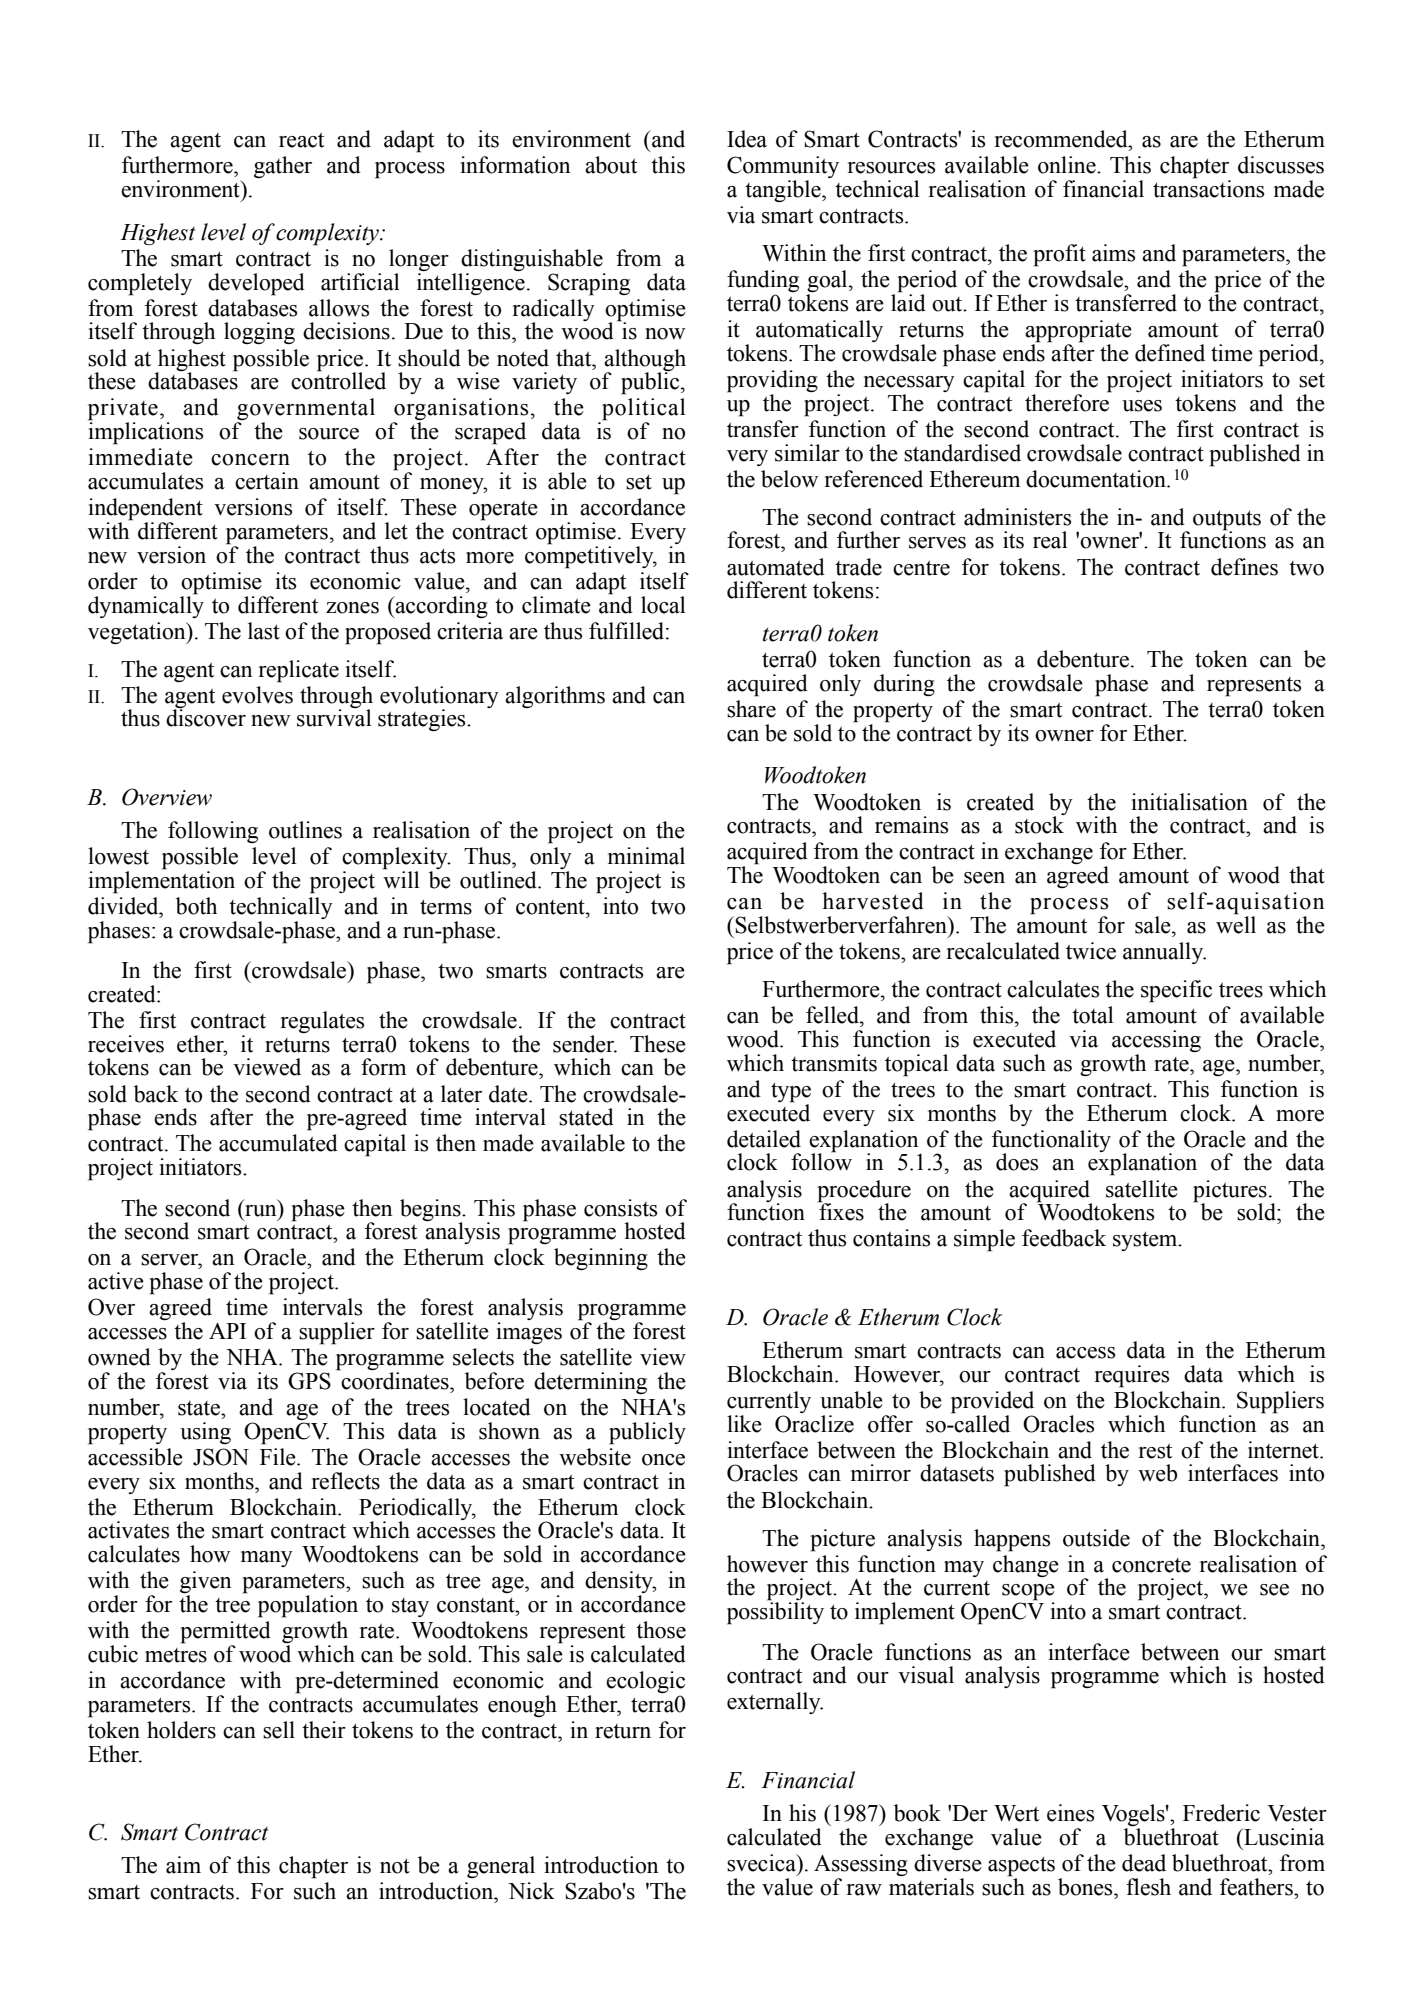  I want to click on share, so click(751, 709).
